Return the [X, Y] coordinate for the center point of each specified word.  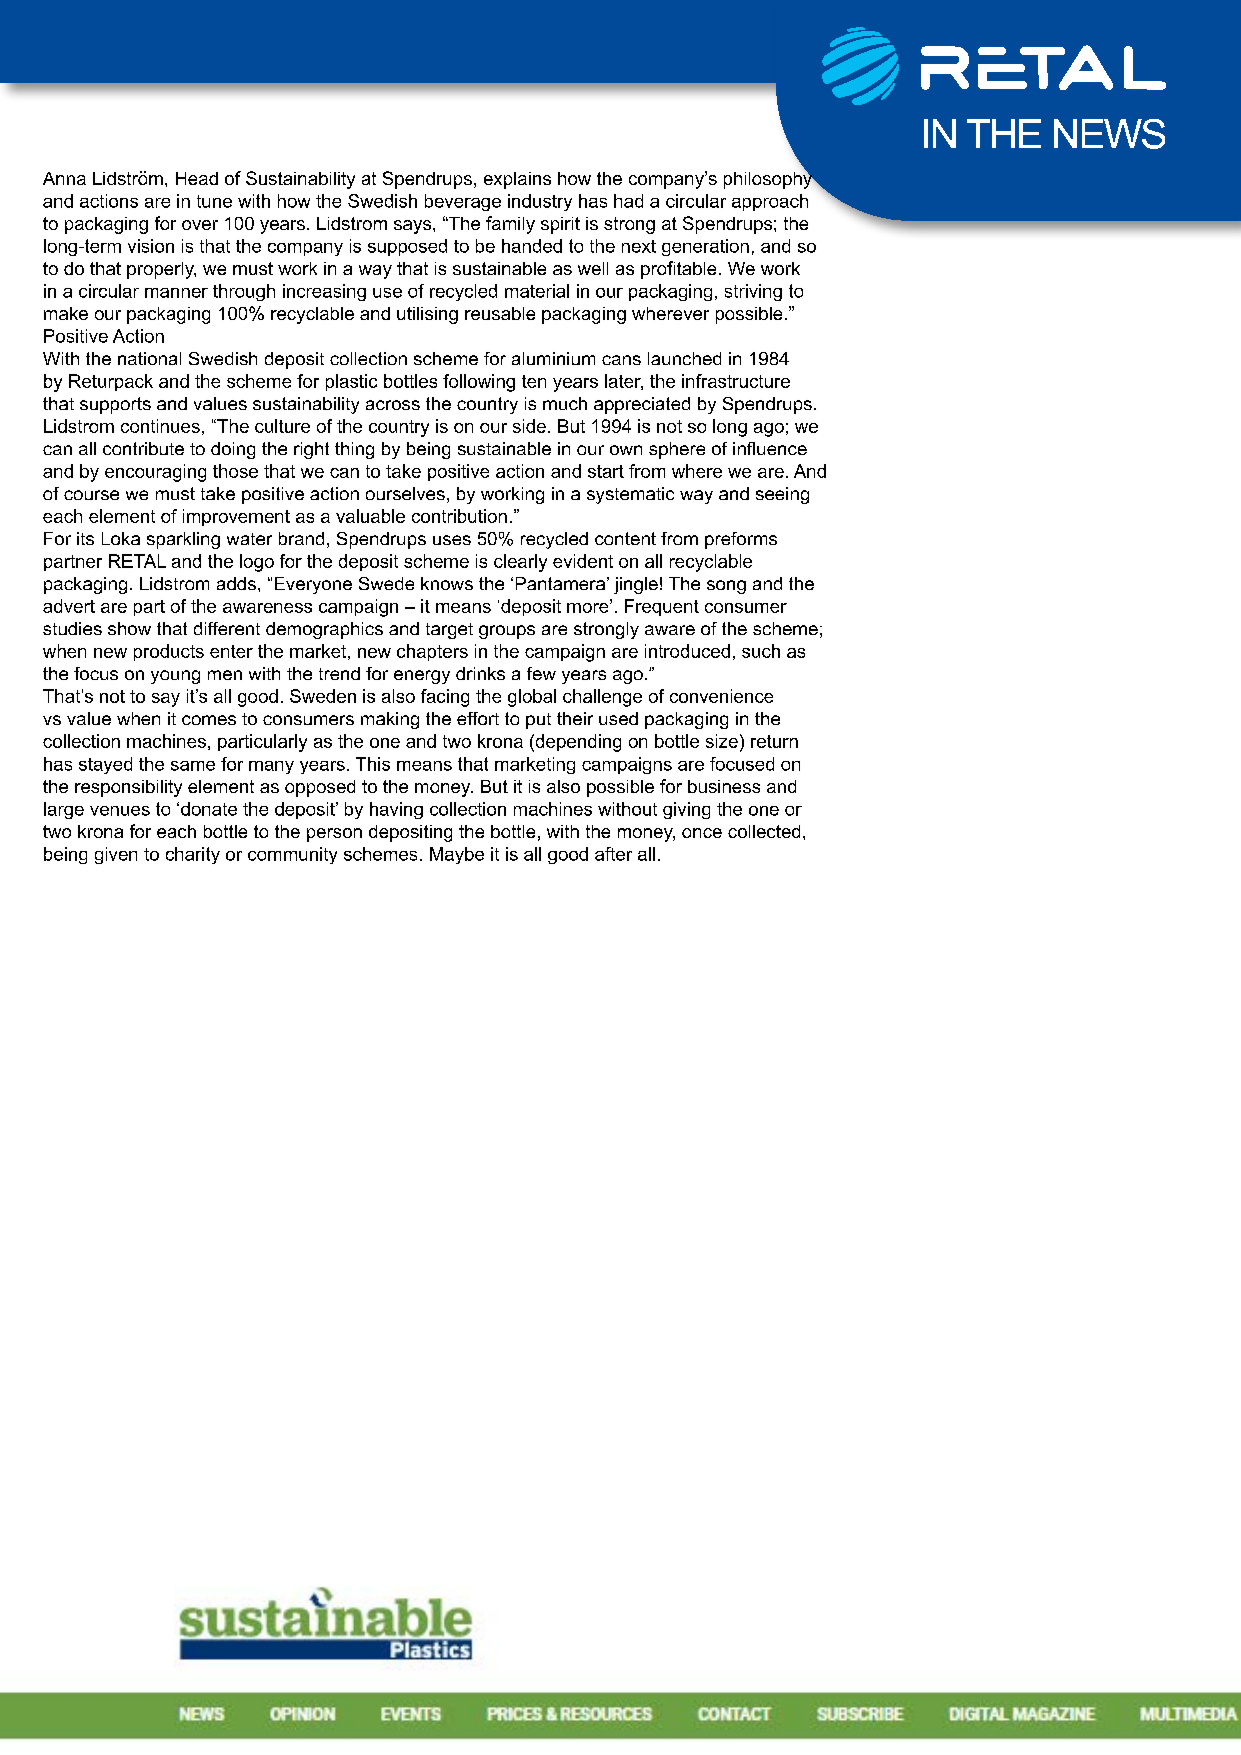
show [129, 628]
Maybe [457, 855]
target [449, 631]
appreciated [642, 405]
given [116, 855]
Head [197, 178]
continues [160, 426]
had [628, 201]
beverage [463, 202]
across [393, 405]
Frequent [662, 607]
